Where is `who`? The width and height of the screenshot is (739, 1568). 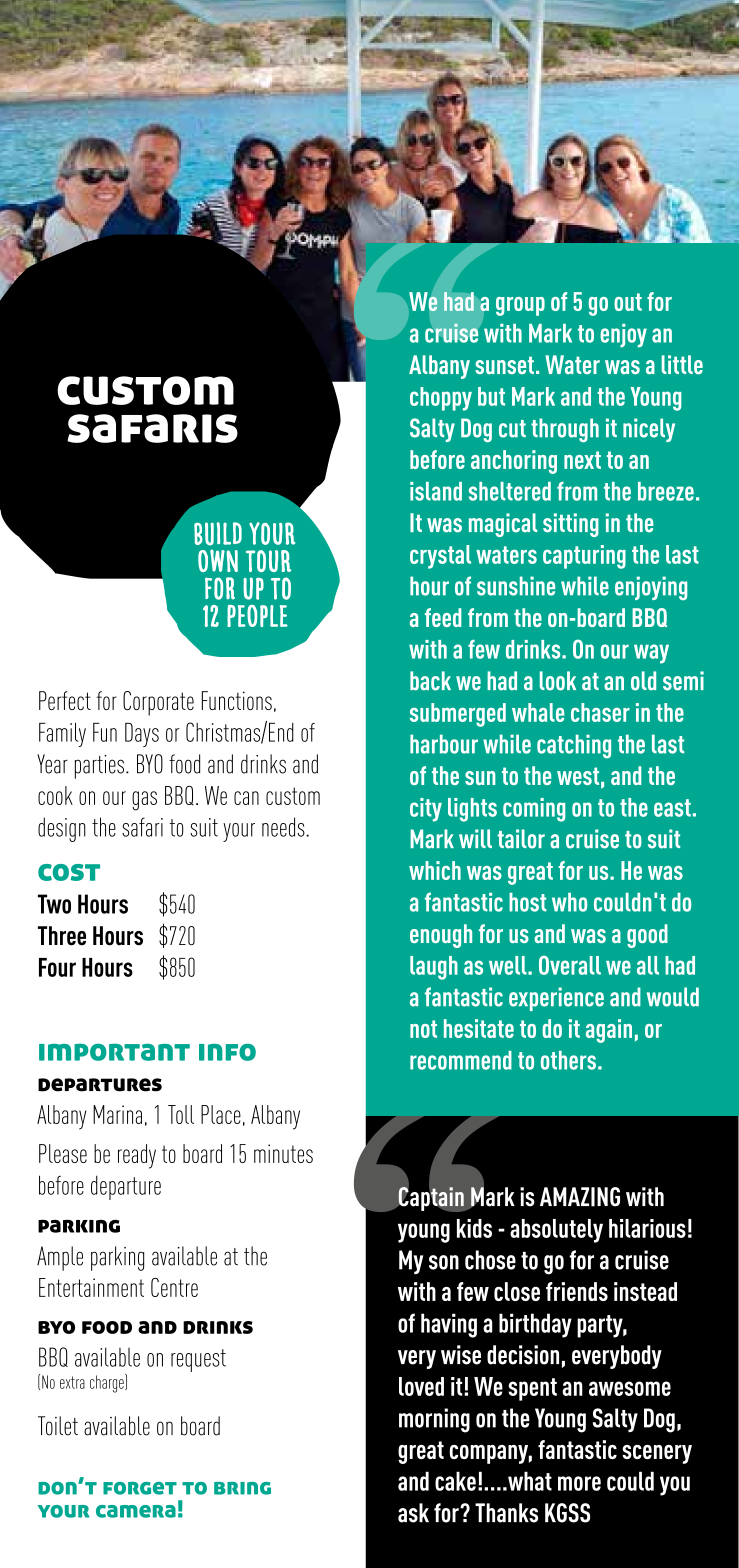
who is located at coordinates (569, 902).
